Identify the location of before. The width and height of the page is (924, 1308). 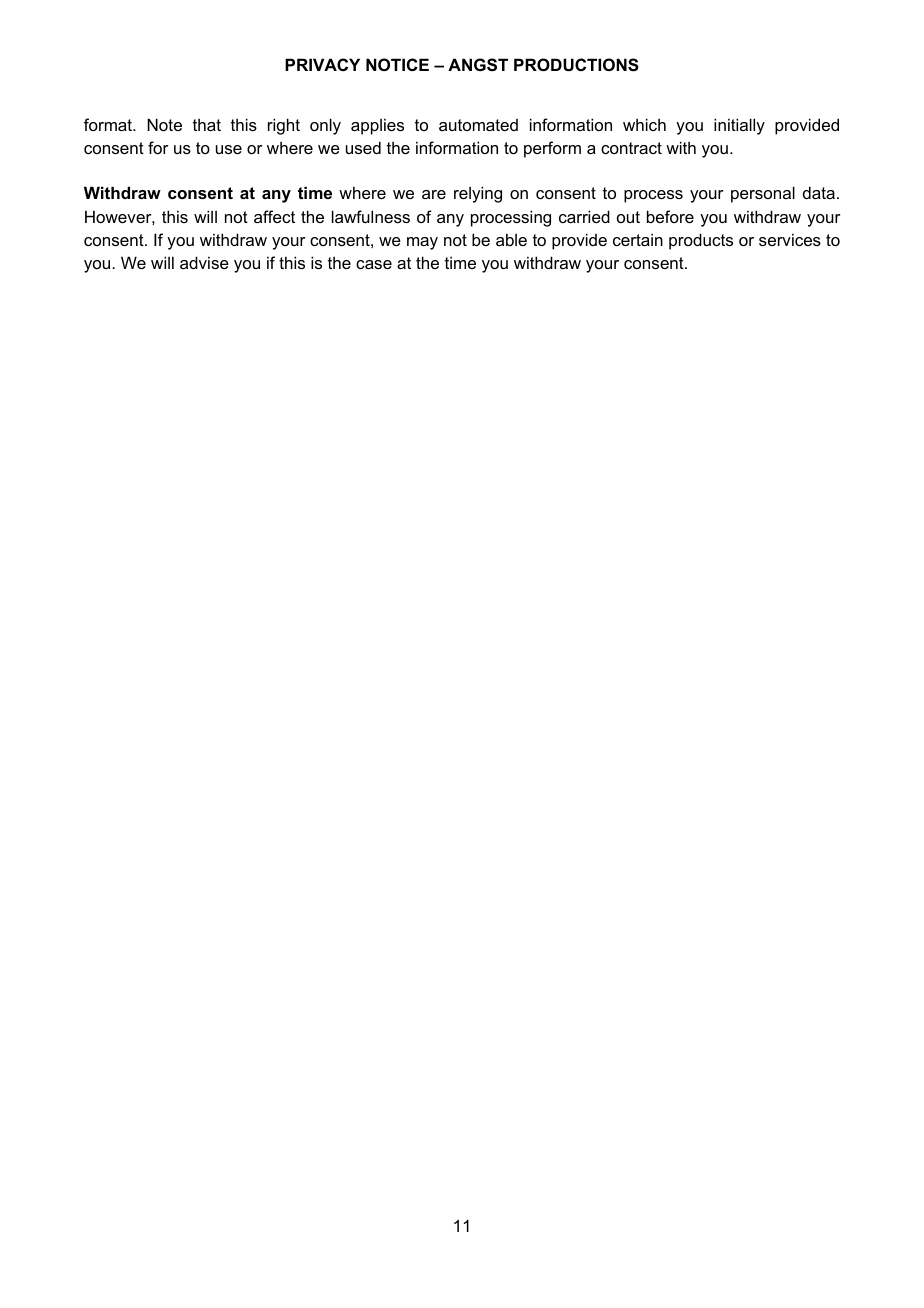
(670, 216).
